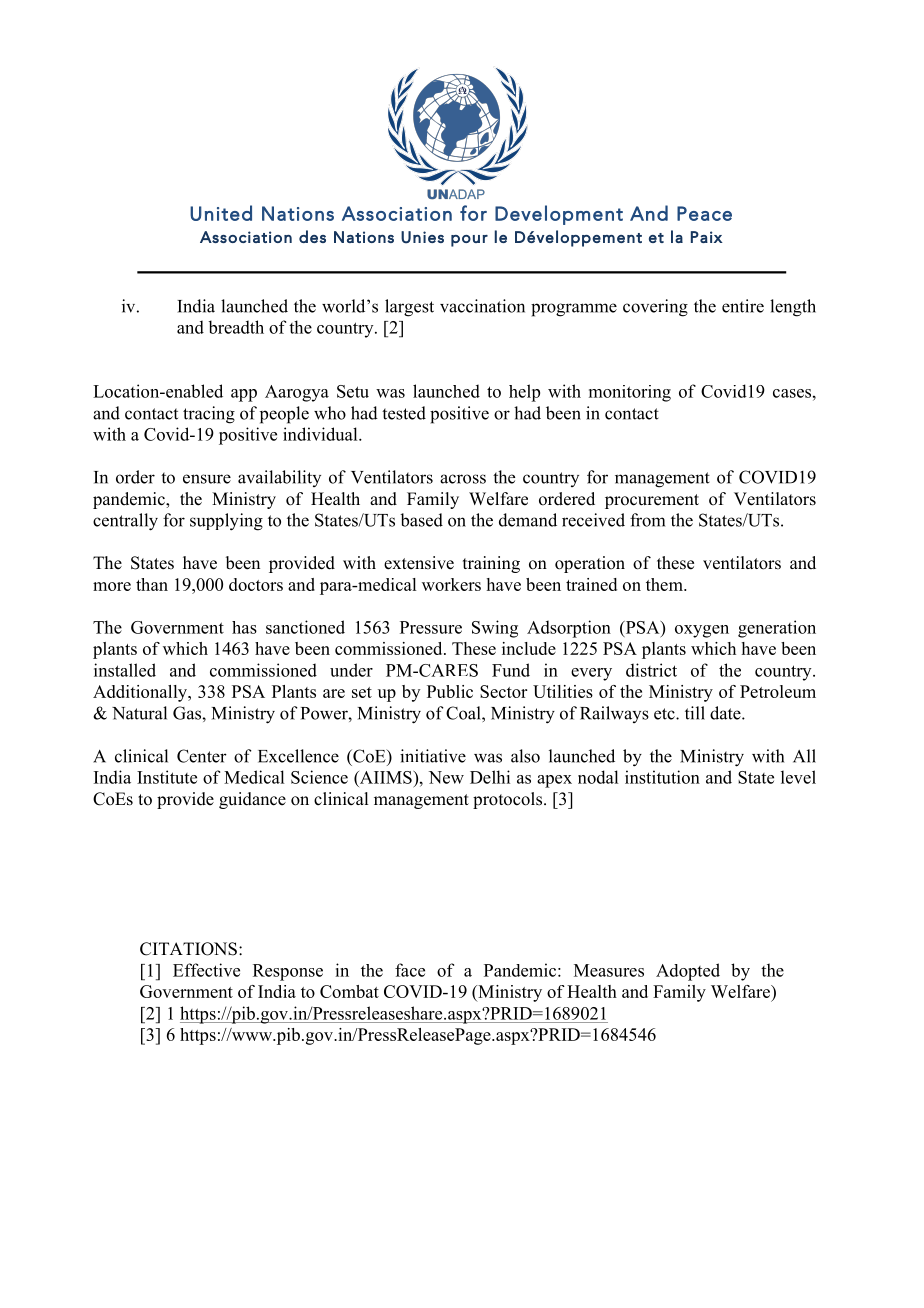 Image resolution: width=924 pixels, height=1308 pixels. Describe the element at coordinates (792, 393) in the image. I see `cases` at that location.
